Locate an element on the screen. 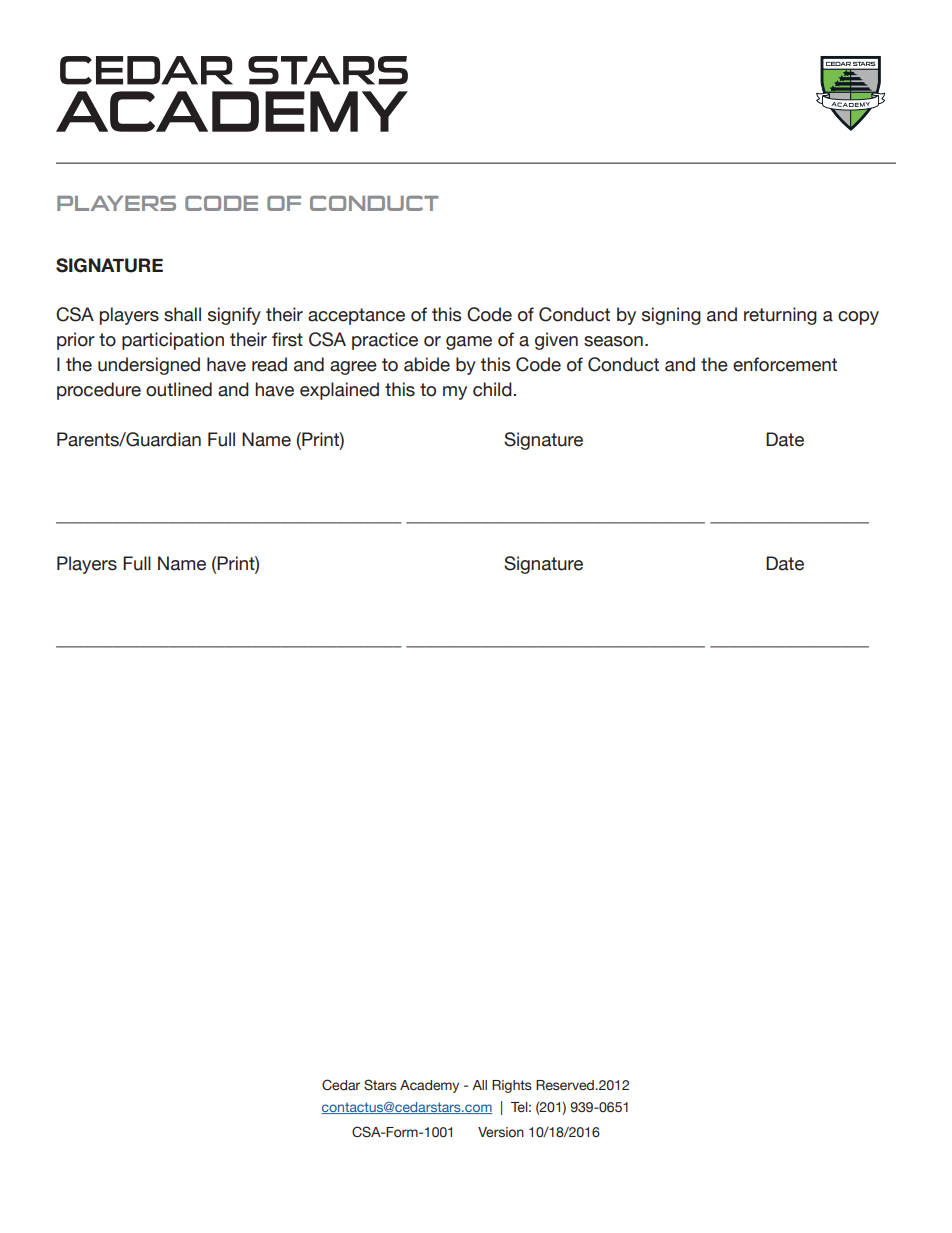 The height and width of the screenshot is (1233, 952). outlined is located at coordinates (179, 389).
